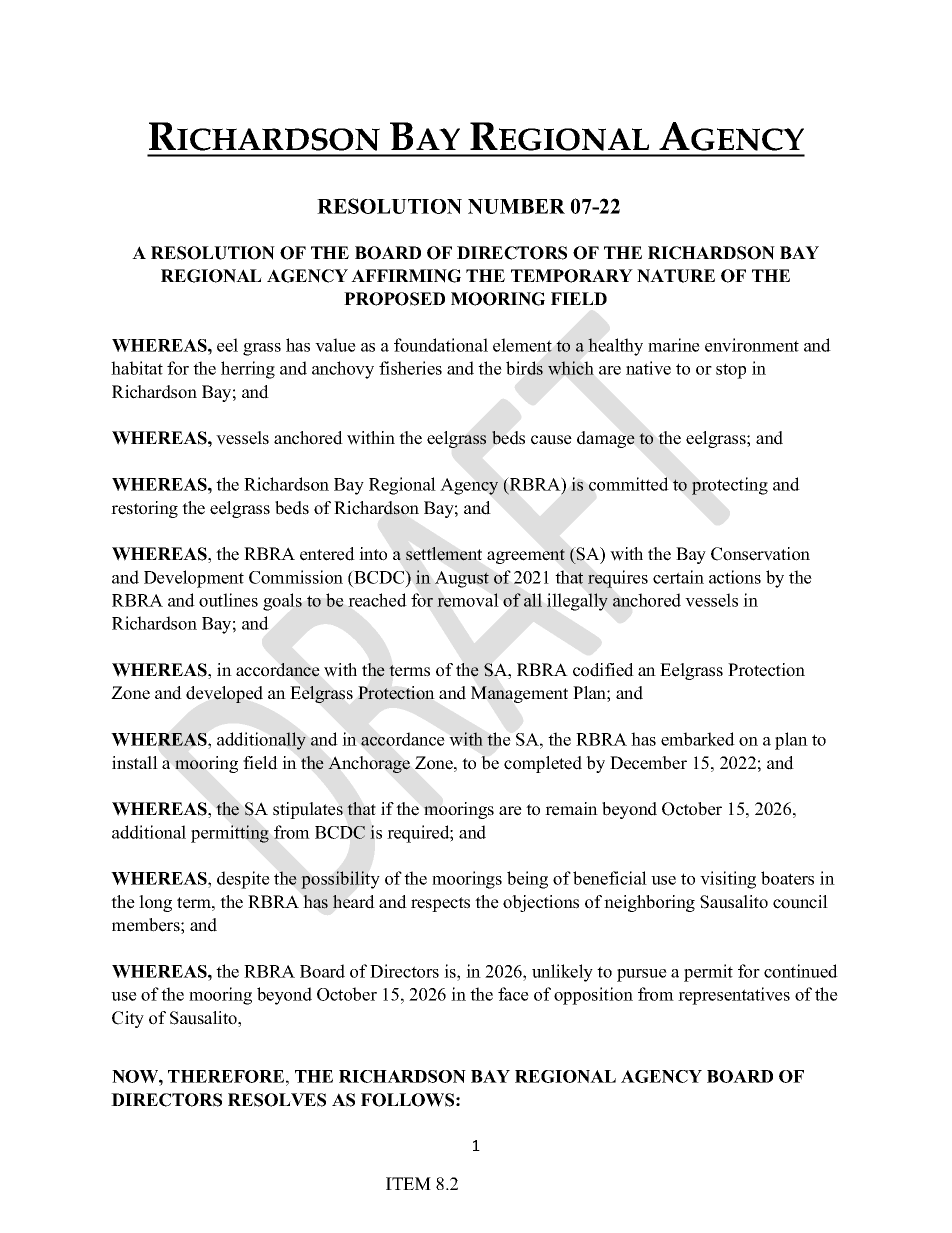 Image resolution: width=952 pixels, height=1233 pixels. What do you see at coordinates (144, 509) in the screenshot?
I see `restoring` at bounding box center [144, 509].
